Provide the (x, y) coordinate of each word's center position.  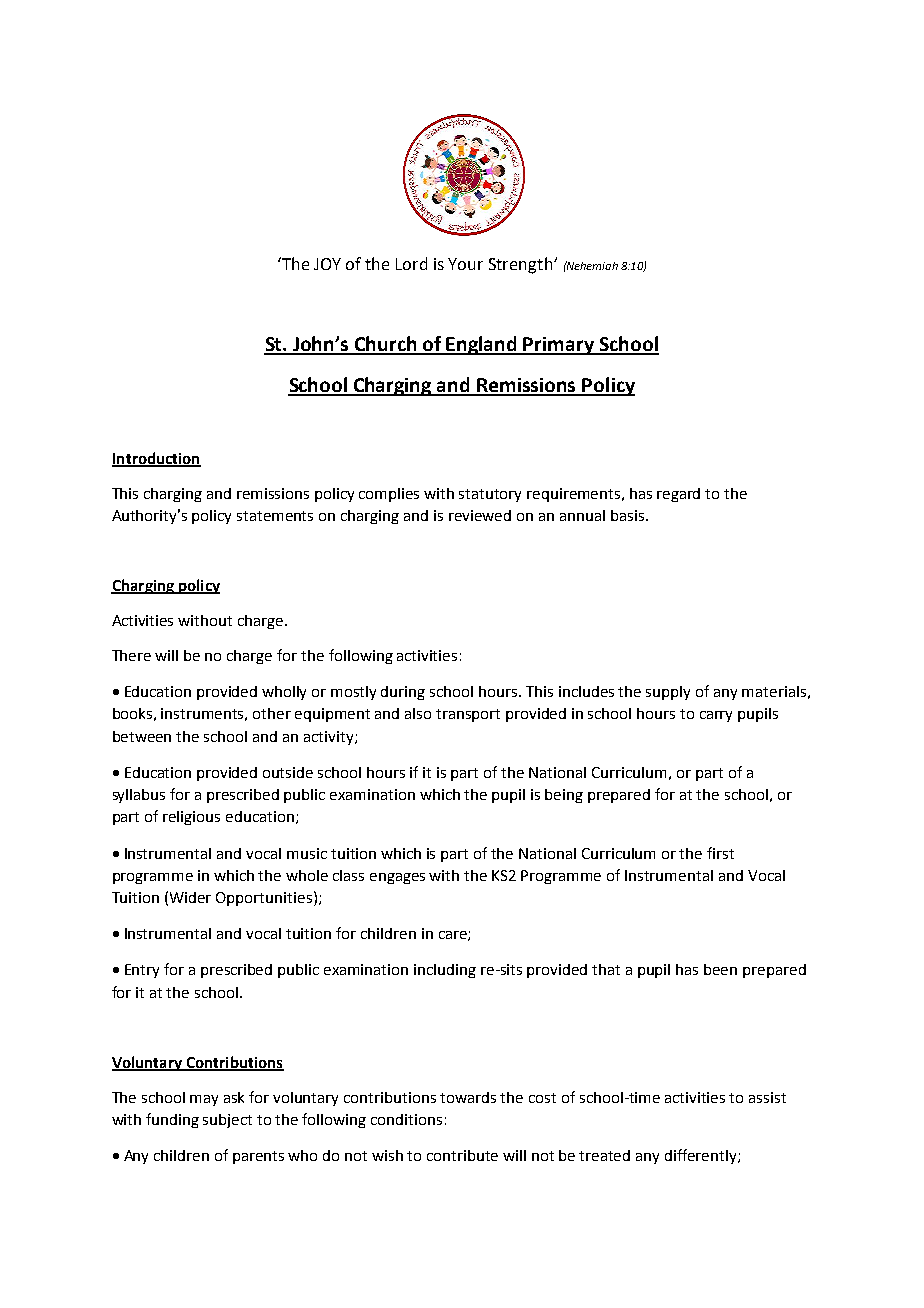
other (272, 713)
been (720, 969)
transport (468, 715)
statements (275, 516)
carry (716, 716)
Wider (190, 897)
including (445, 971)
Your (465, 264)
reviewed (480, 515)
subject (227, 1121)
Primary (559, 346)
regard (678, 495)
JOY (327, 264)
